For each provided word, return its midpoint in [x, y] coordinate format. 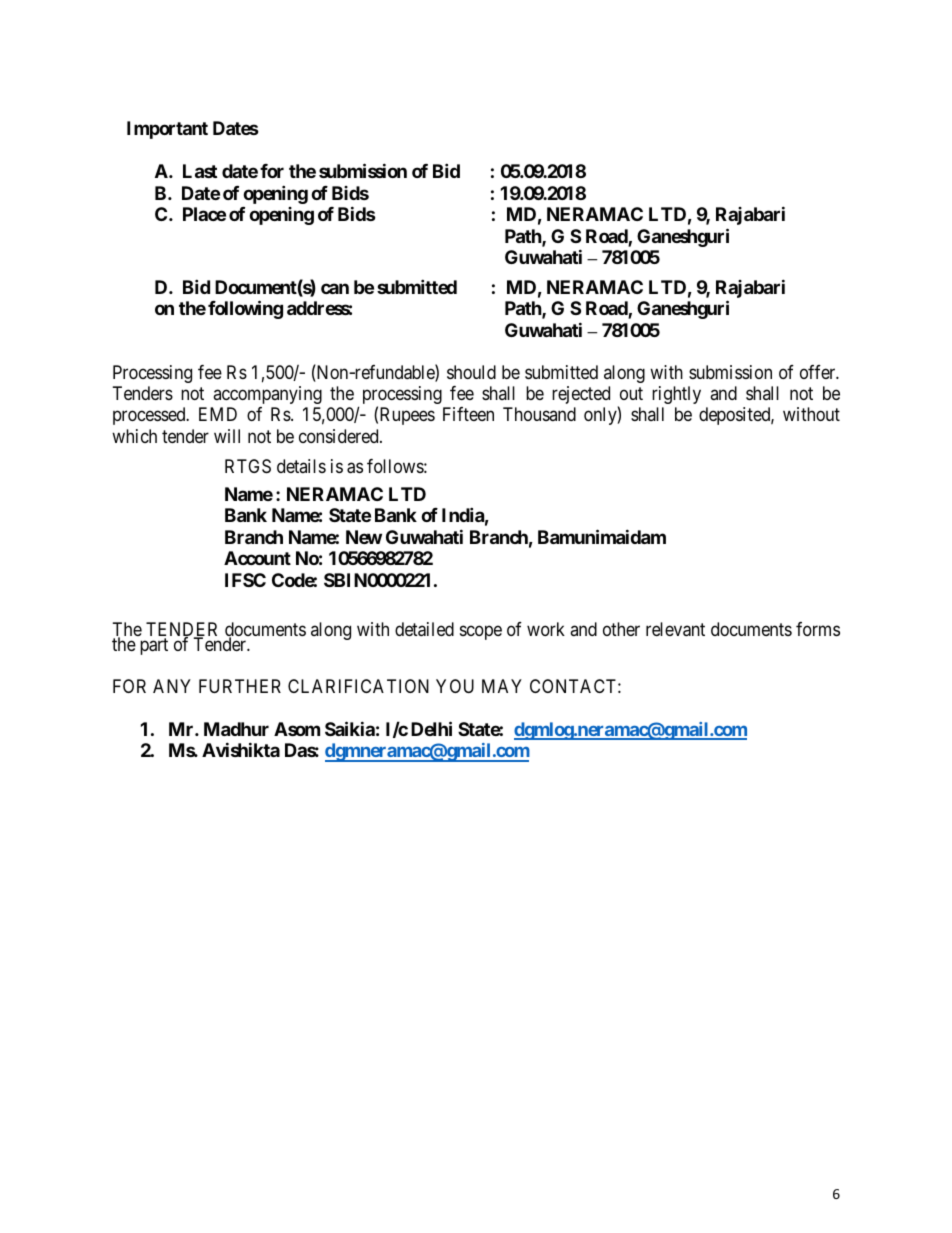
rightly [676, 395]
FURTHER [240, 686]
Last [200, 171]
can [335, 288]
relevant [675, 629]
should [471, 372]
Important [167, 130]
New [364, 537]
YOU [455, 686]
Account [257, 558]
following [245, 309]
